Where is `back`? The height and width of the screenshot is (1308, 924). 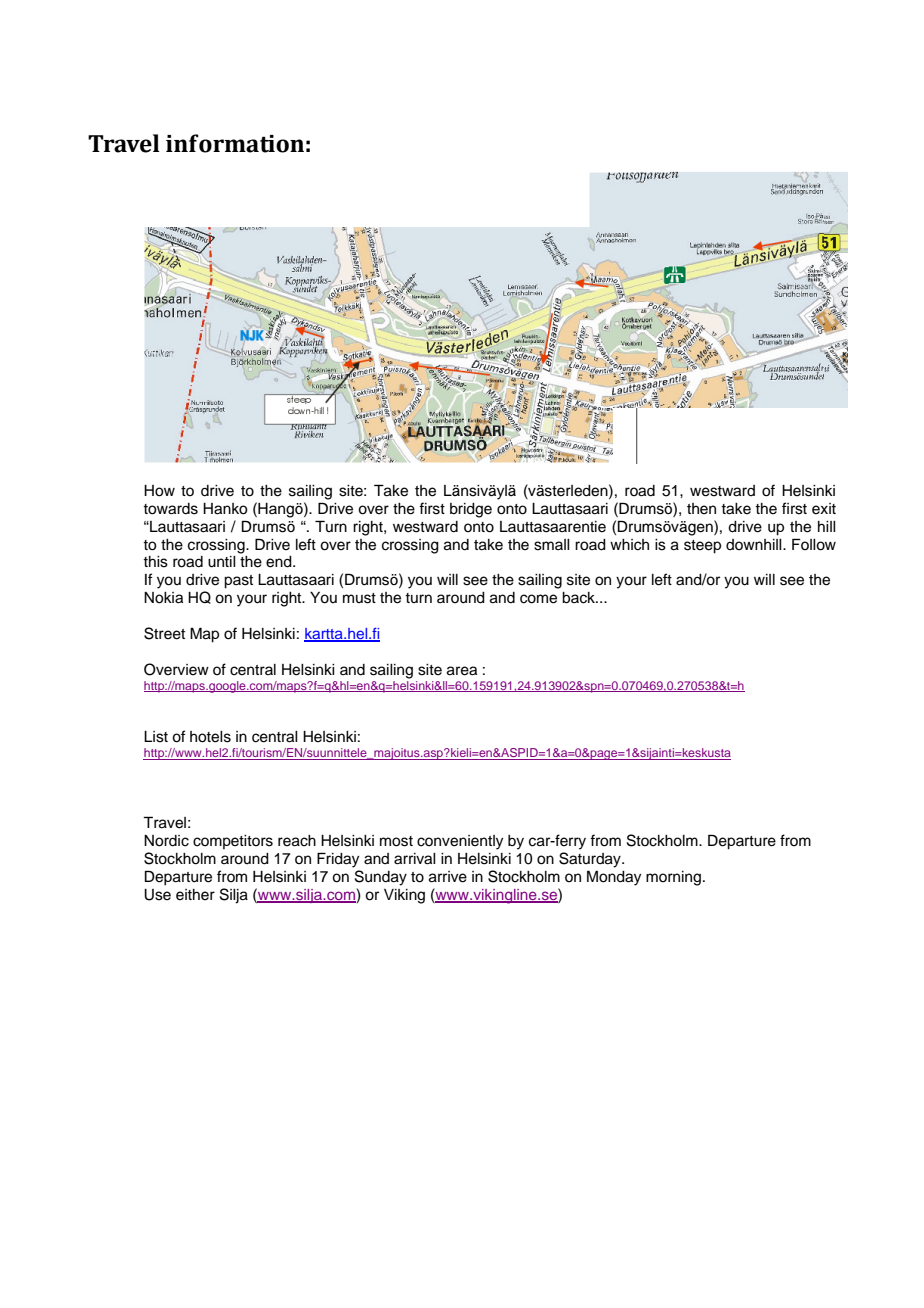 back is located at coordinates (579, 598).
